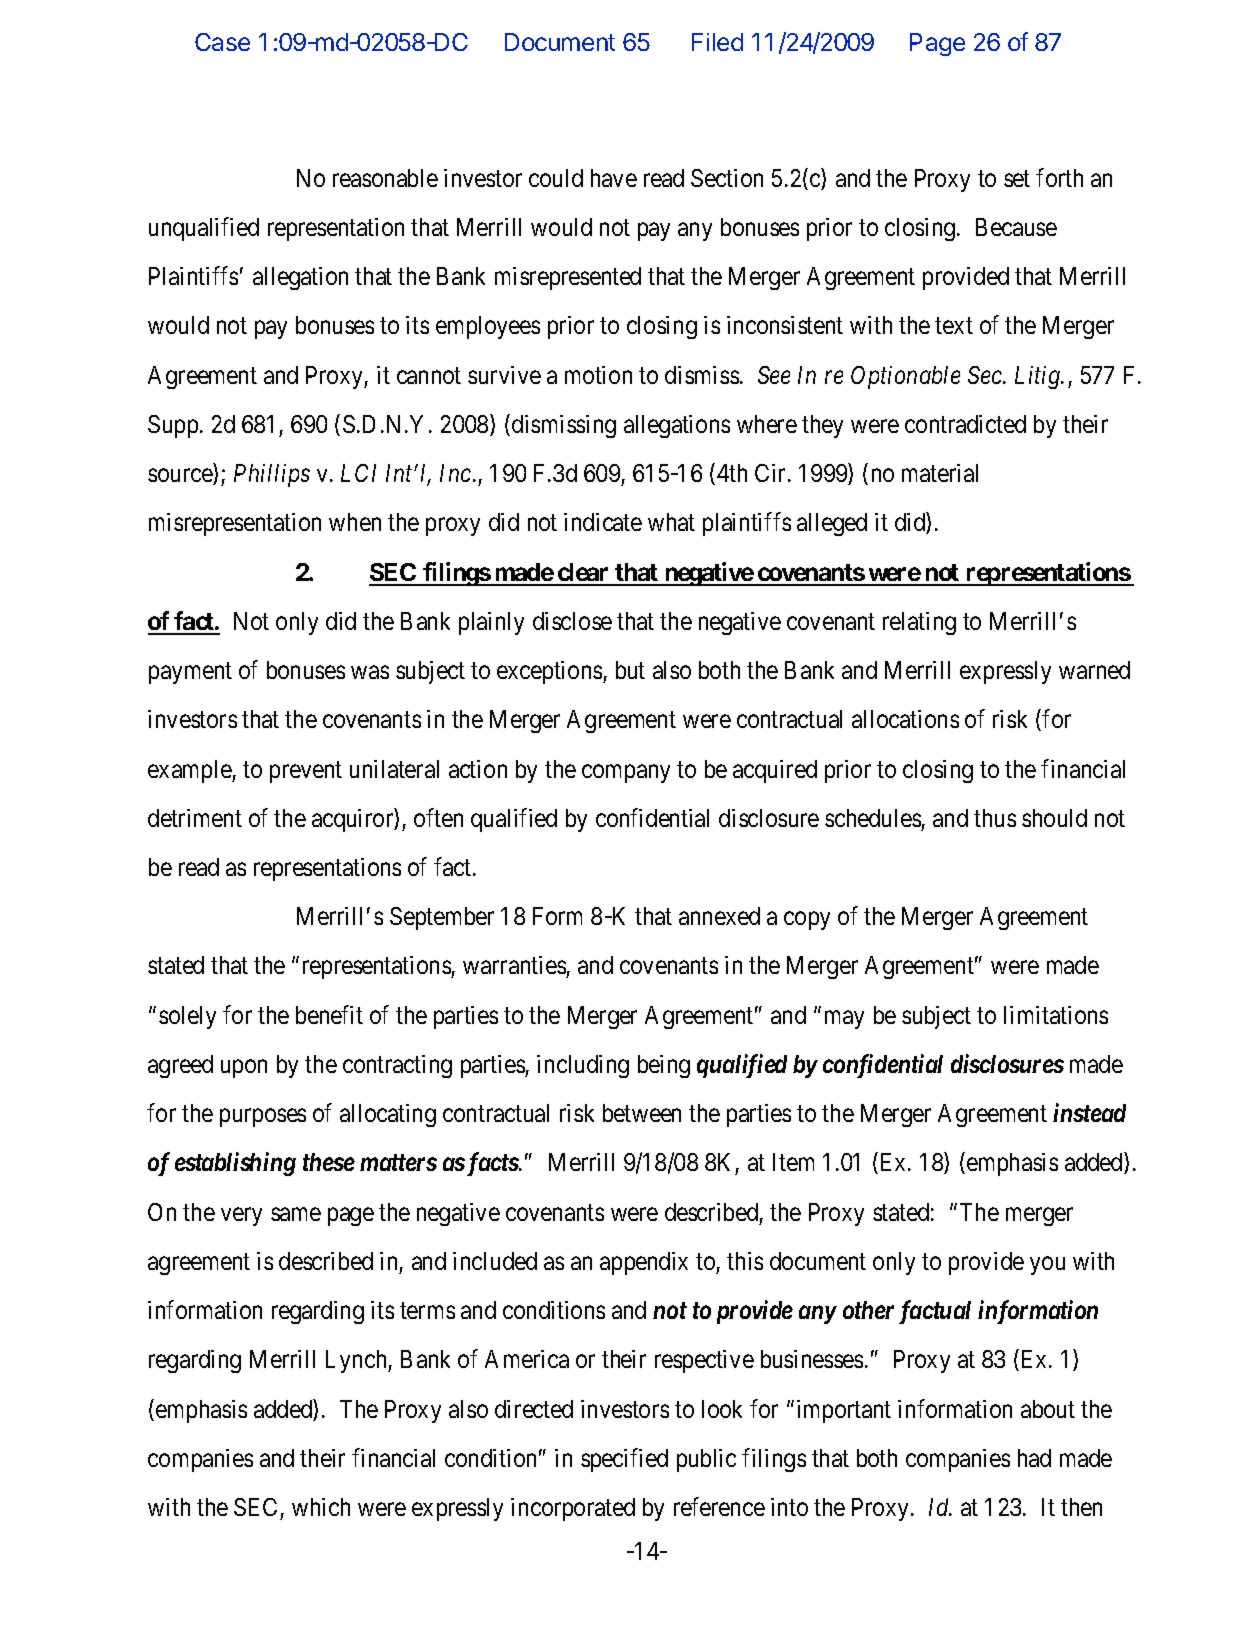 This document has height=1625, width=1256. What do you see at coordinates (1017, 178) in the document?
I see `set` at bounding box center [1017, 178].
